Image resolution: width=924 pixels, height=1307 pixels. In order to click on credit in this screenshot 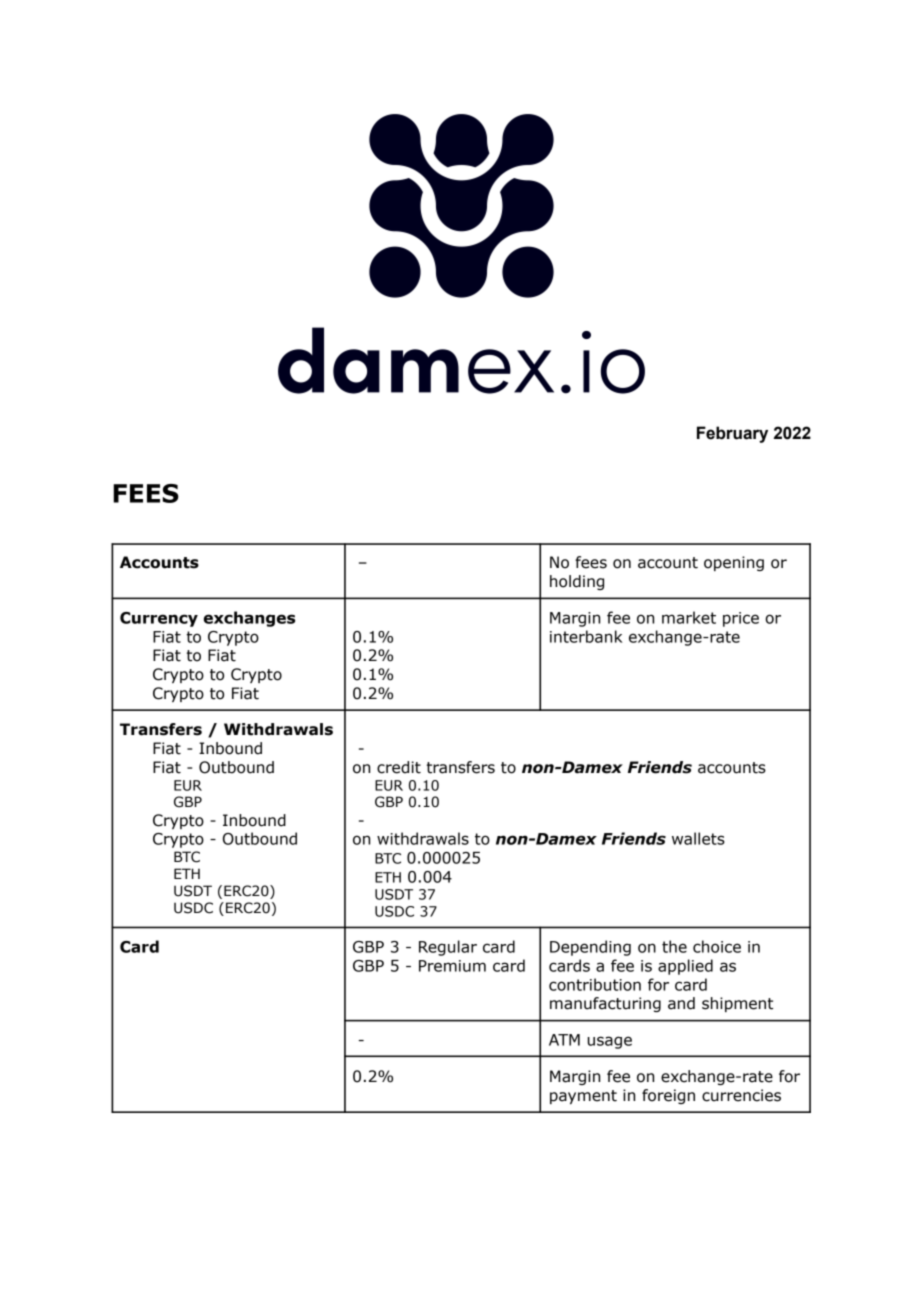, I will do `click(399, 767)`.
